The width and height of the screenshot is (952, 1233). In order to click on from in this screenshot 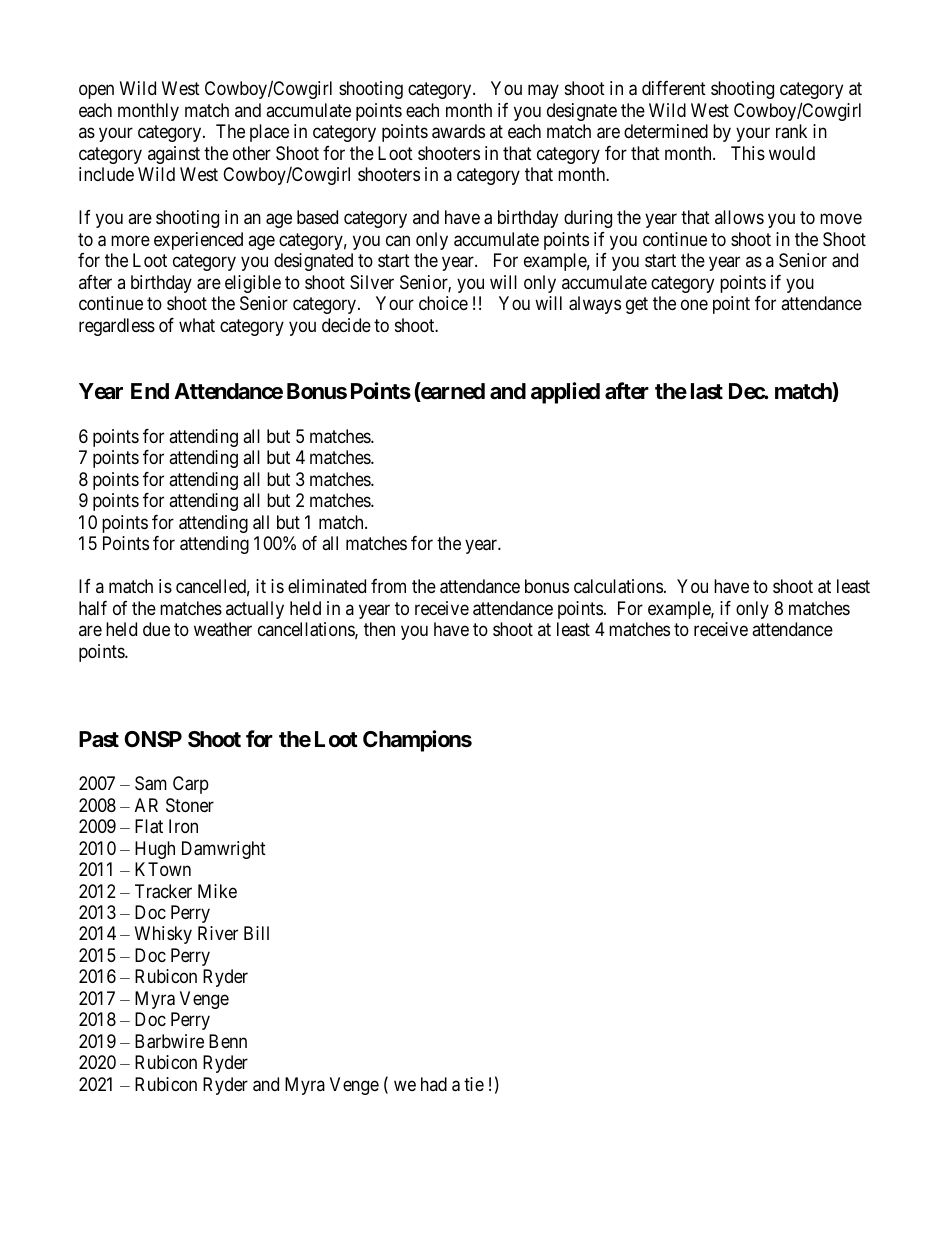, I will do `click(388, 586)`.
